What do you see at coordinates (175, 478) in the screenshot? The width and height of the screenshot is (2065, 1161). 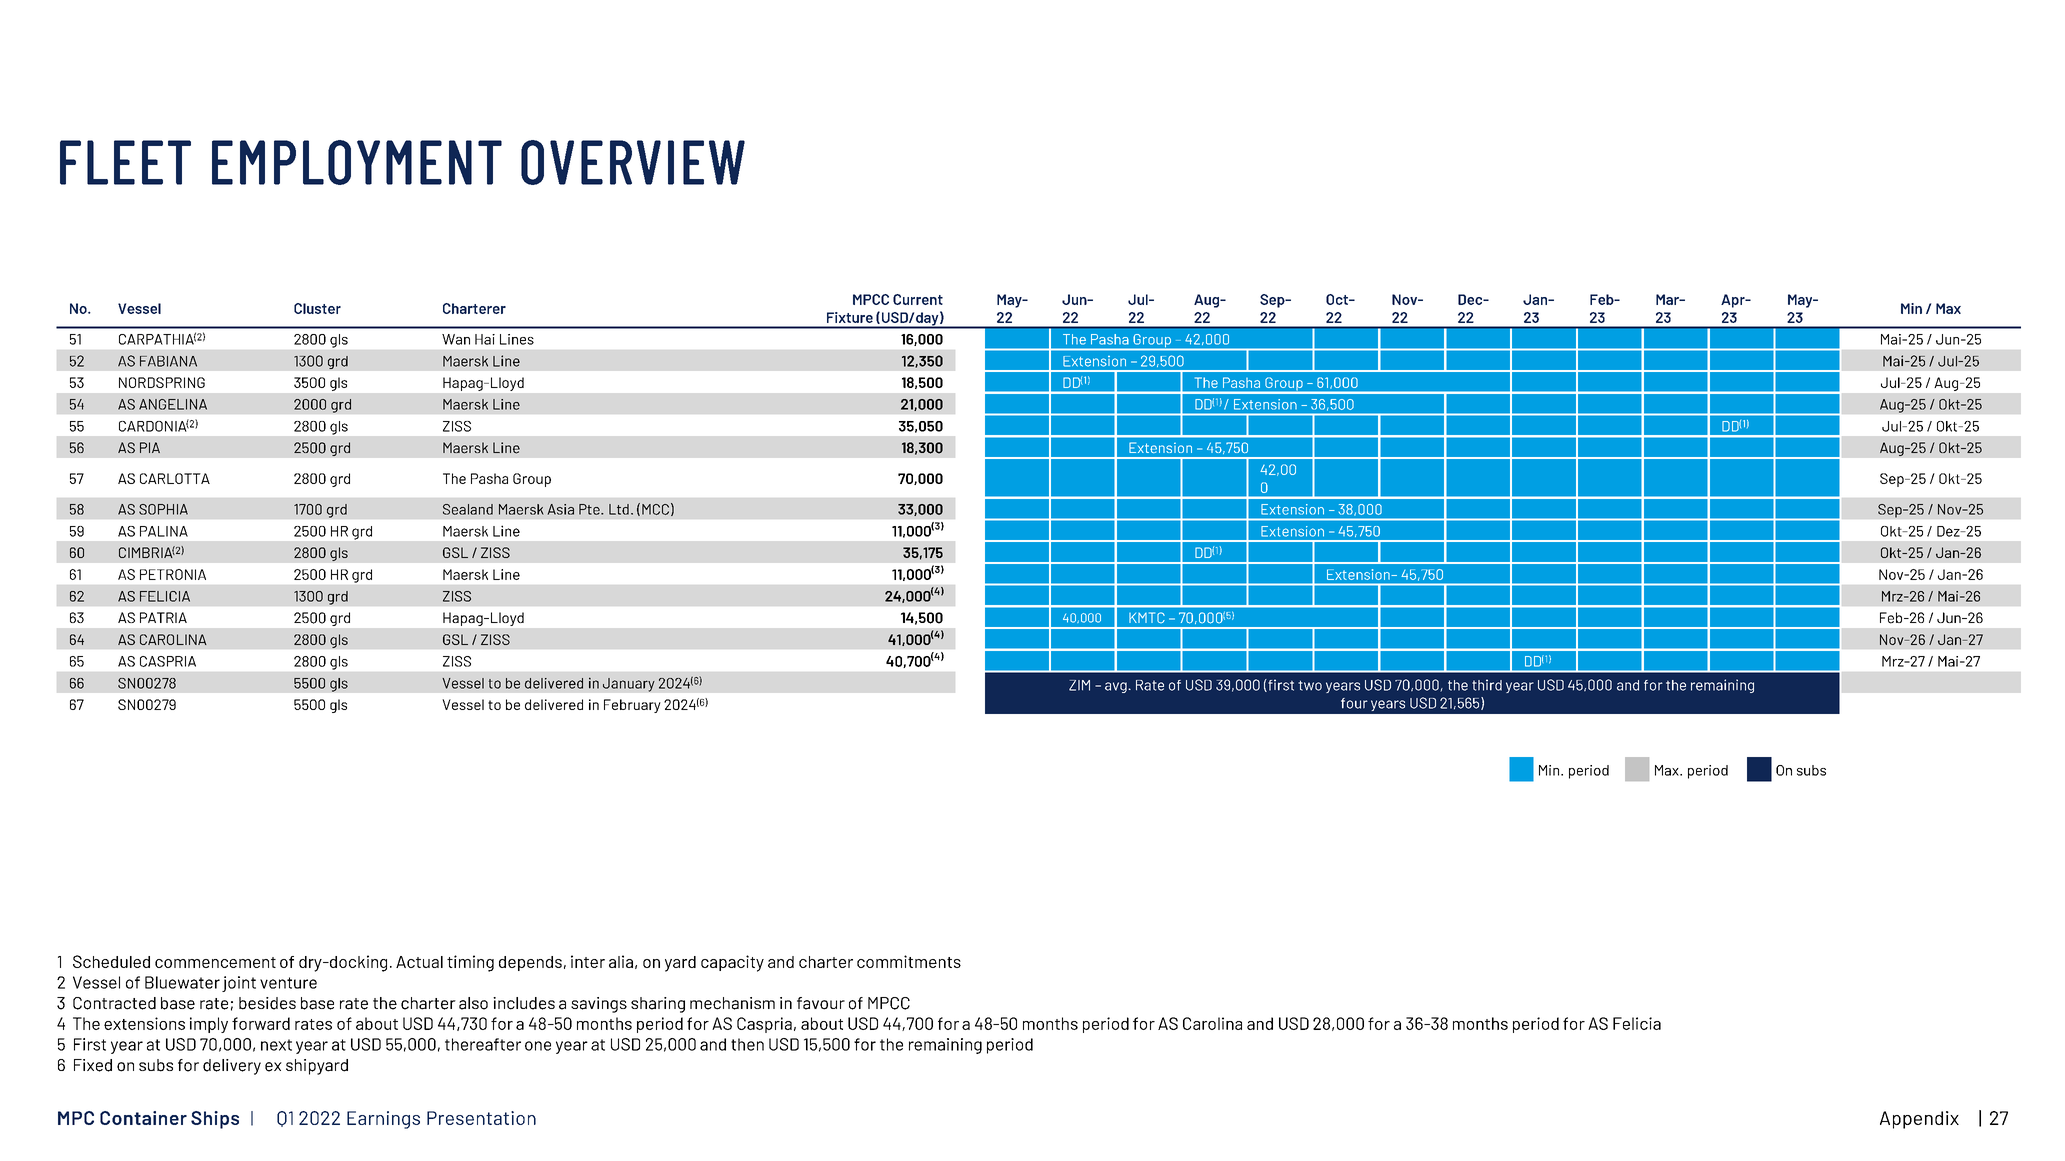 I see `CARLOTTA` at bounding box center [175, 478].
